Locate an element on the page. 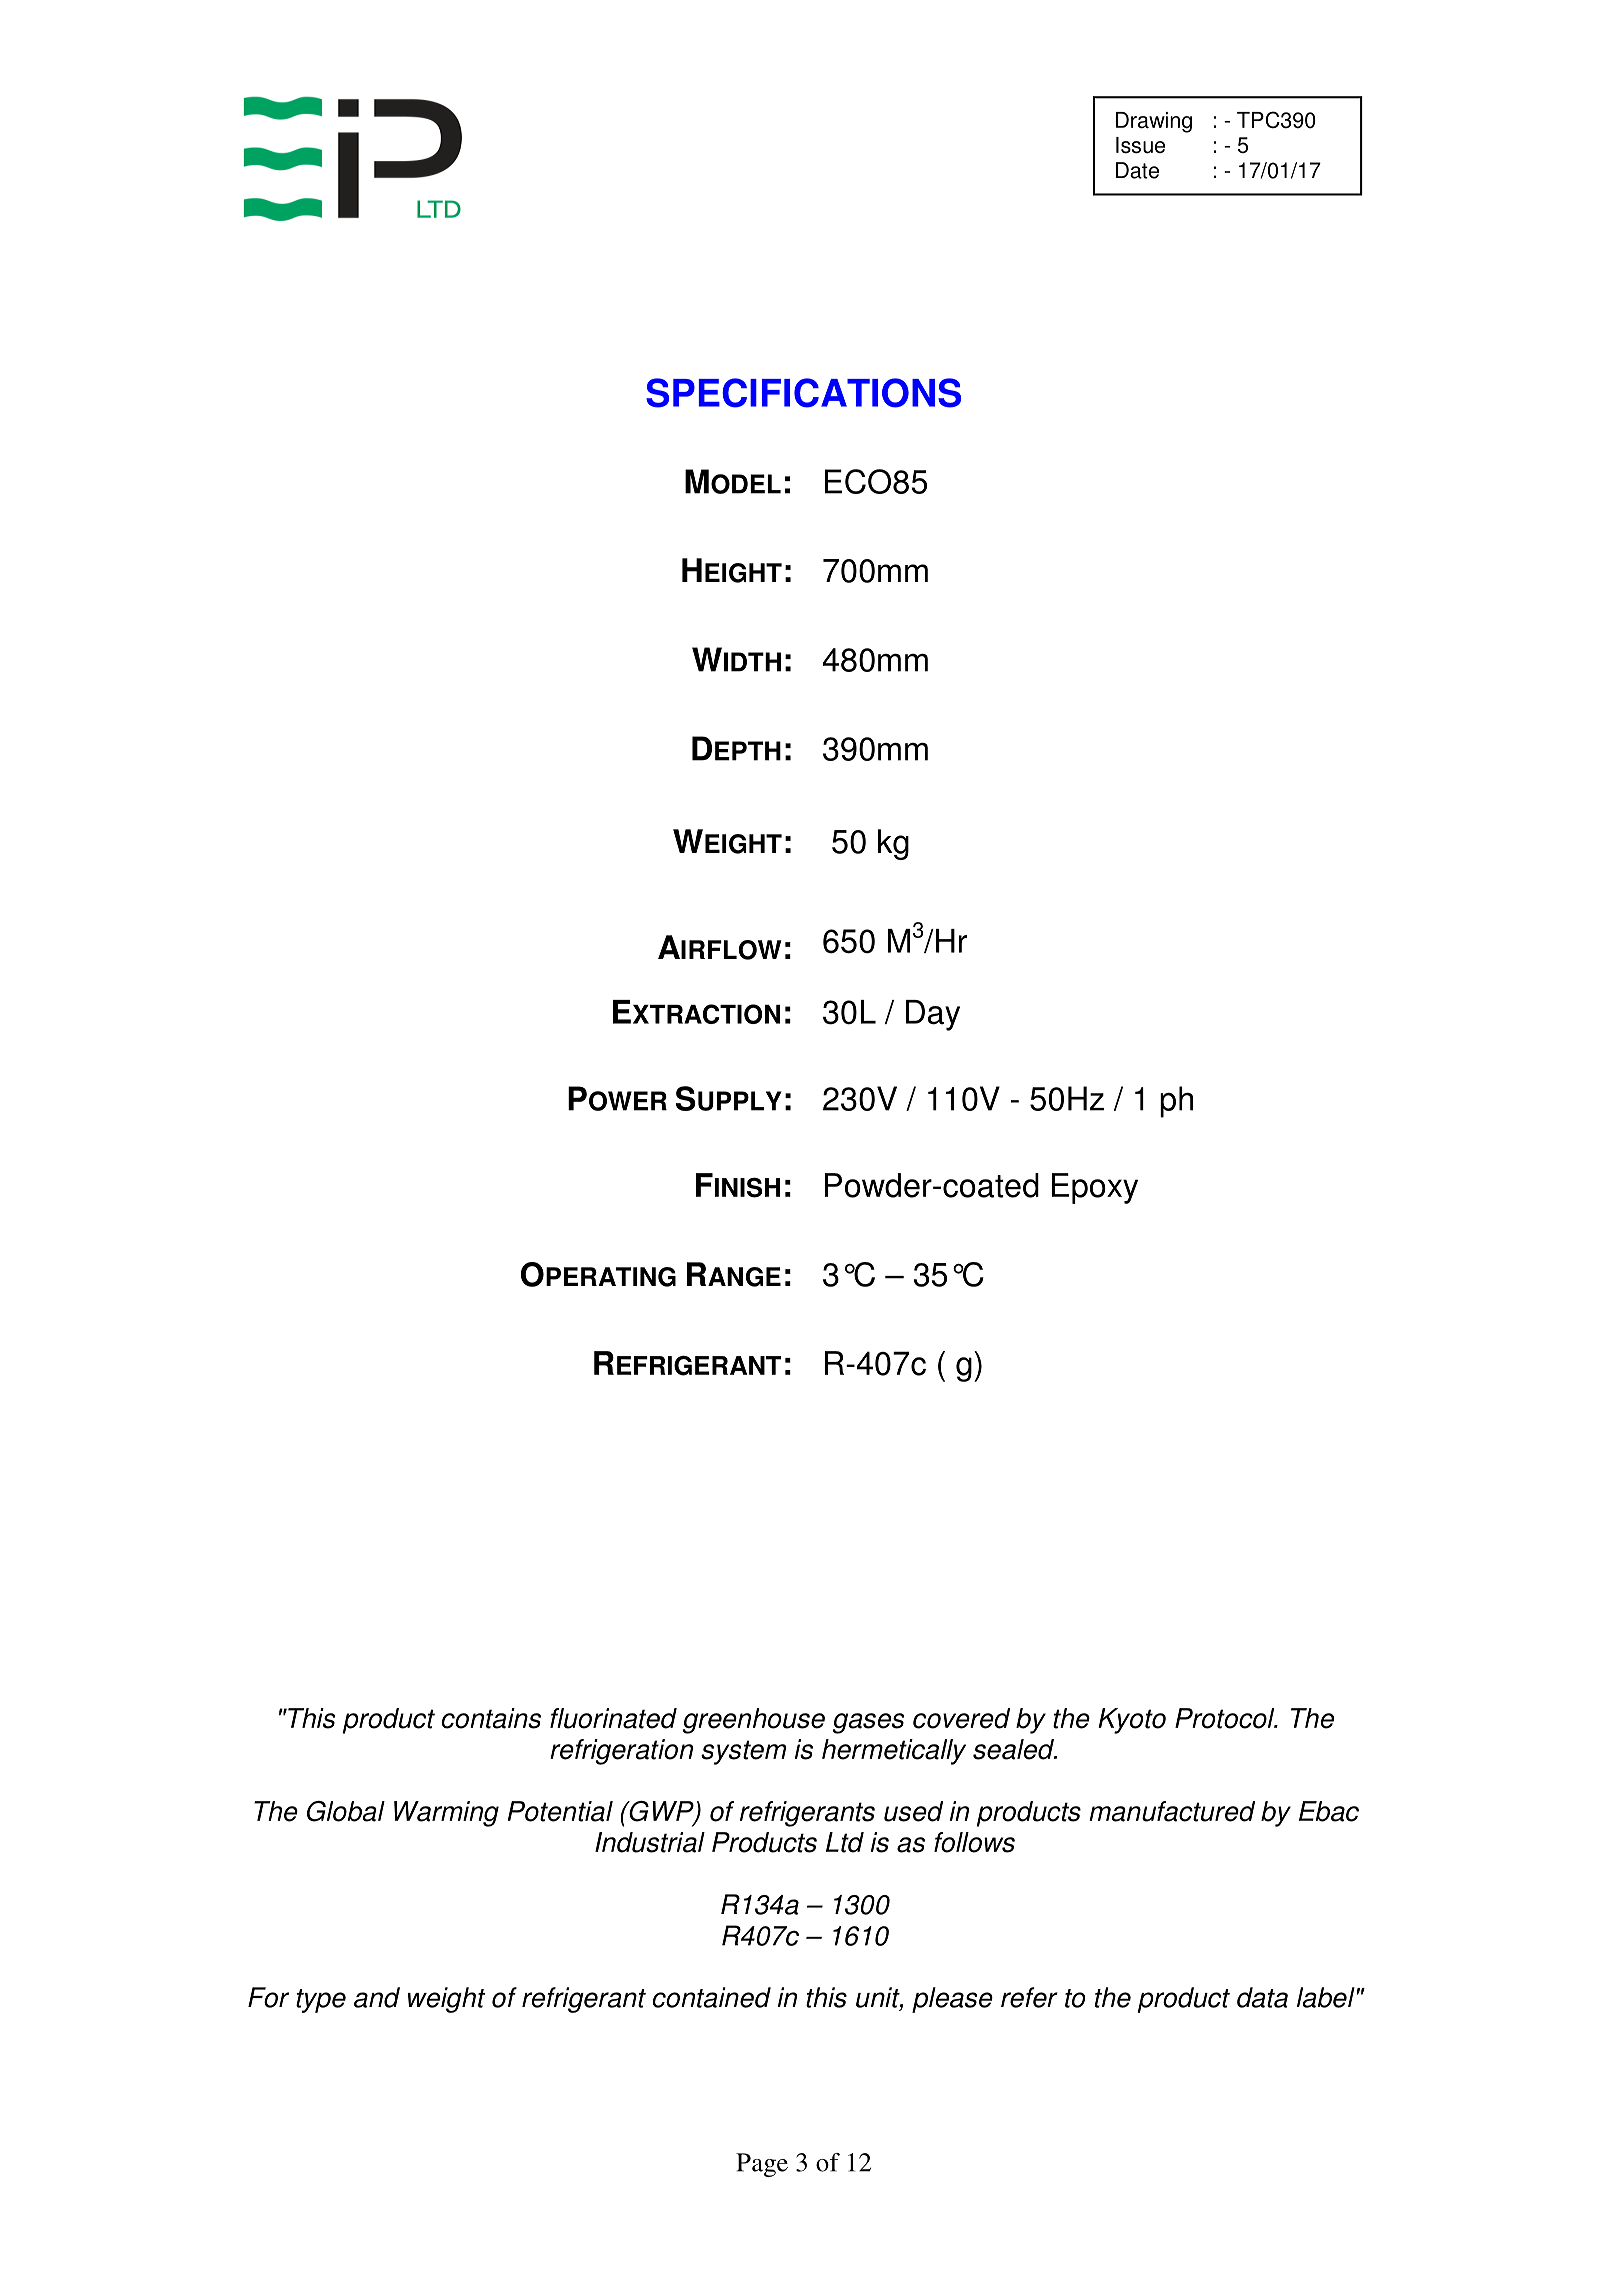 The image size is (1607, 2274). Date is located at coordinates (1137, 170).
